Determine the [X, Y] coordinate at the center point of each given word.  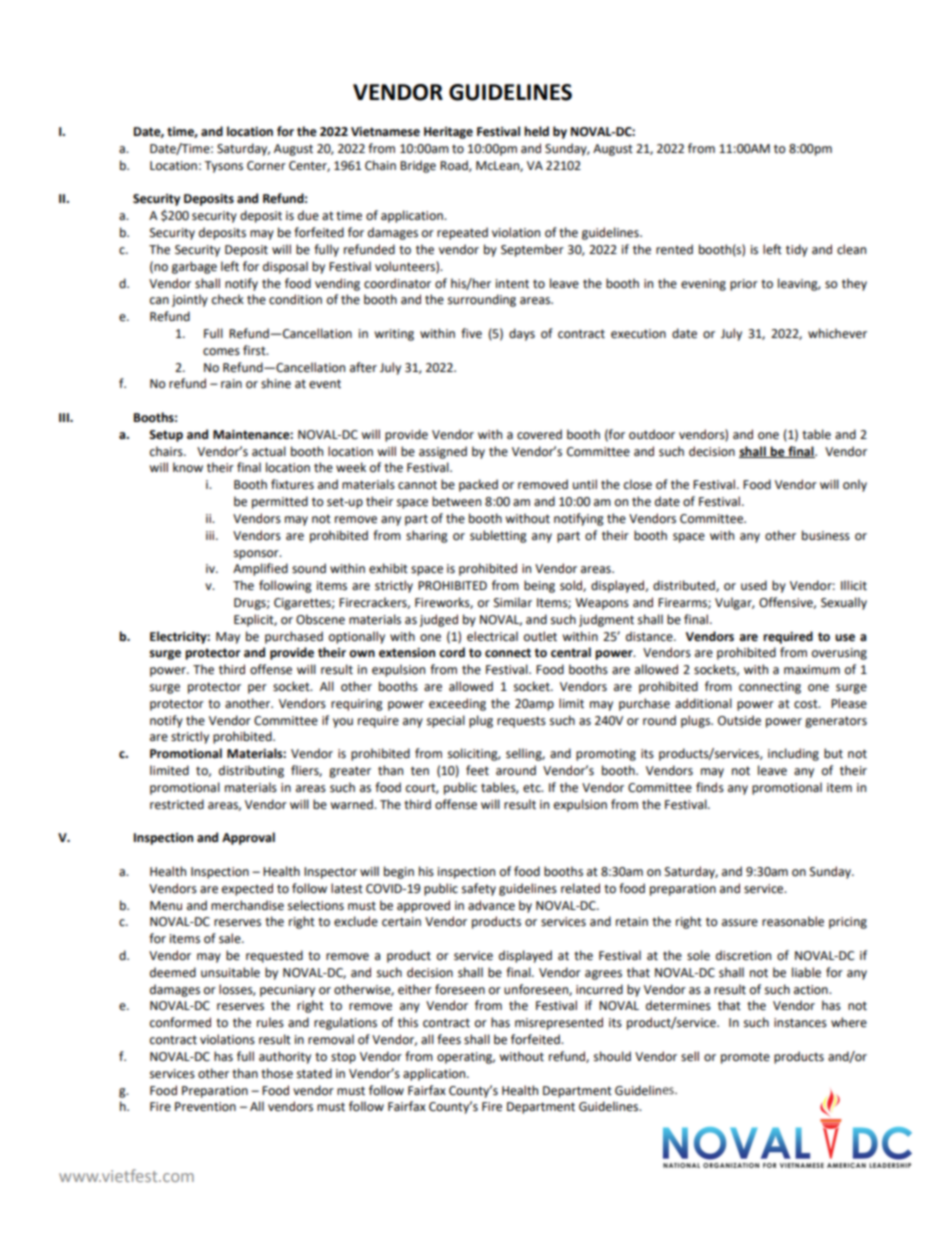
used [754, 585]
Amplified [260, 569]
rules [270, 1022]
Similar [513, 602]
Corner [266, 166]
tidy [797, 250]
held [536, 131]
